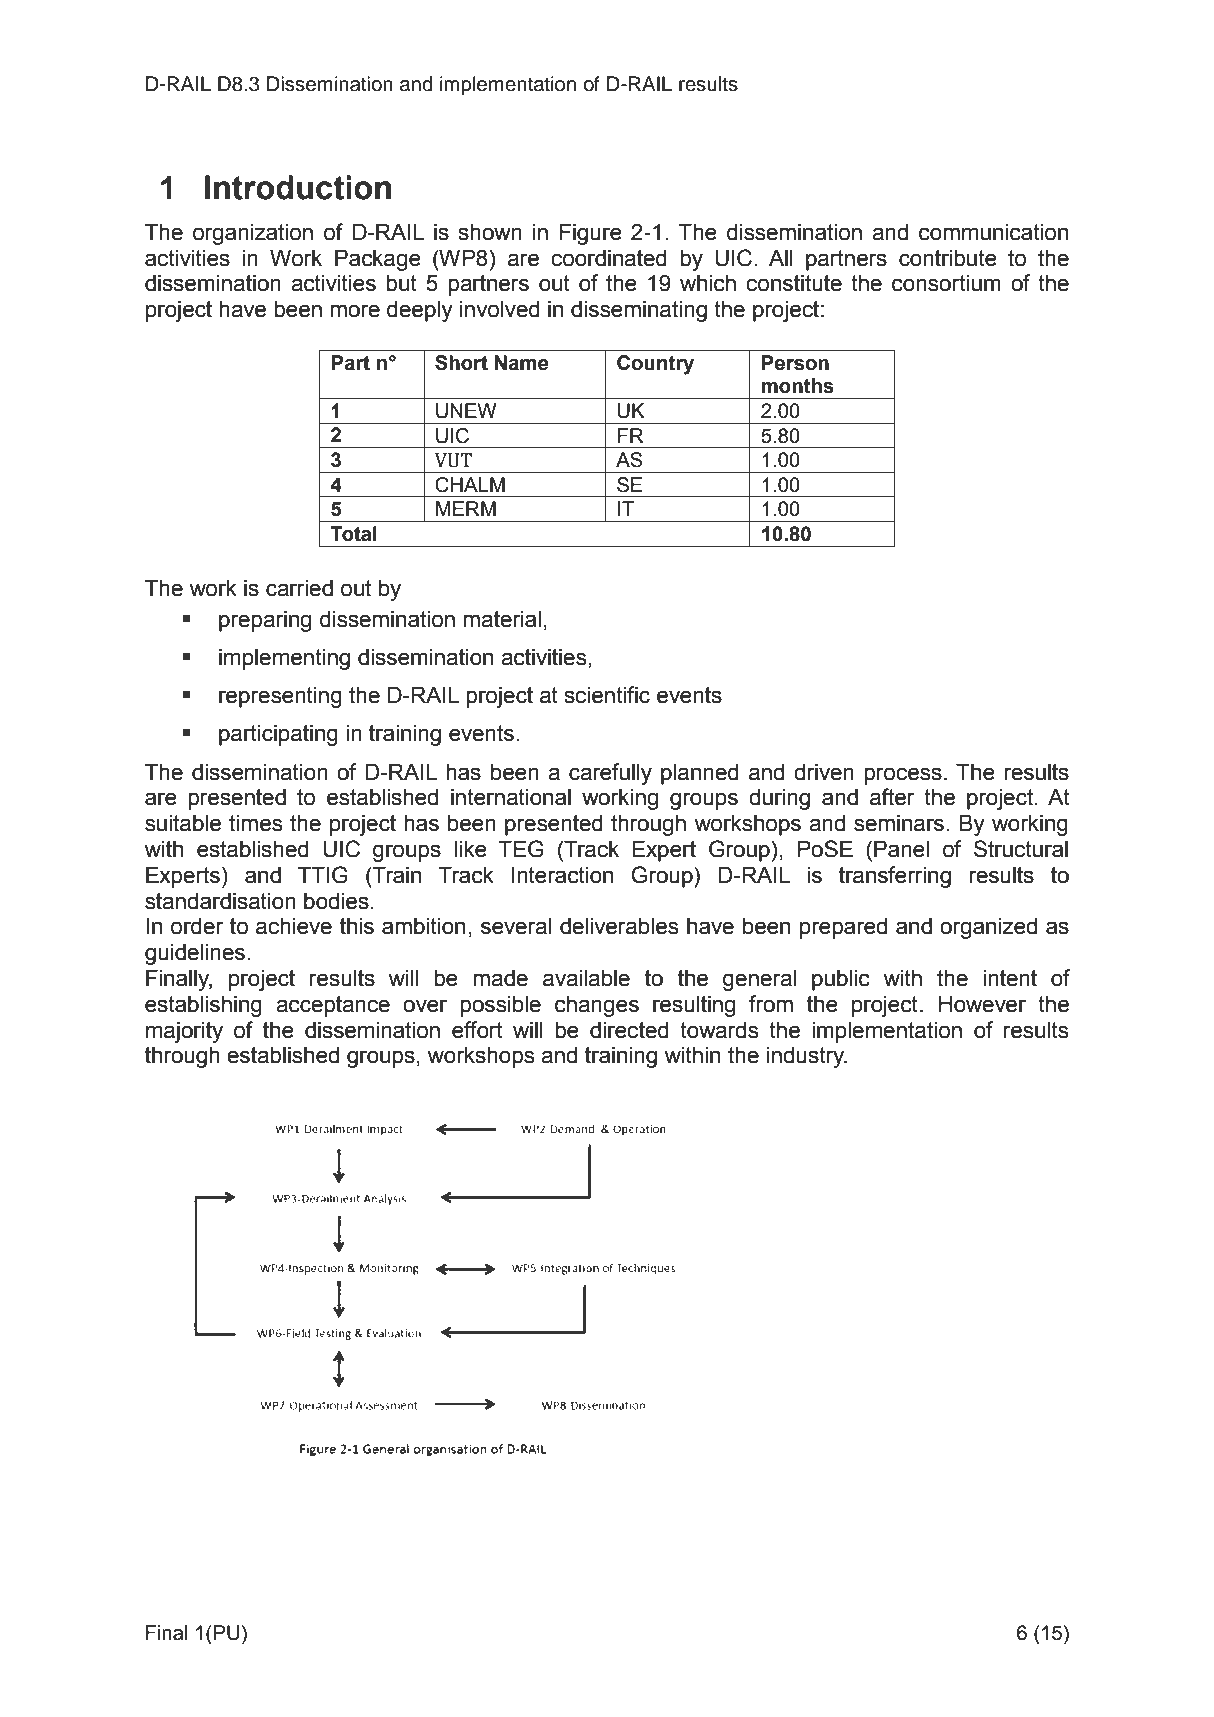 This screenshot has width=1214, height=1717. I want to click on acceptance, so click(333, 1006).
